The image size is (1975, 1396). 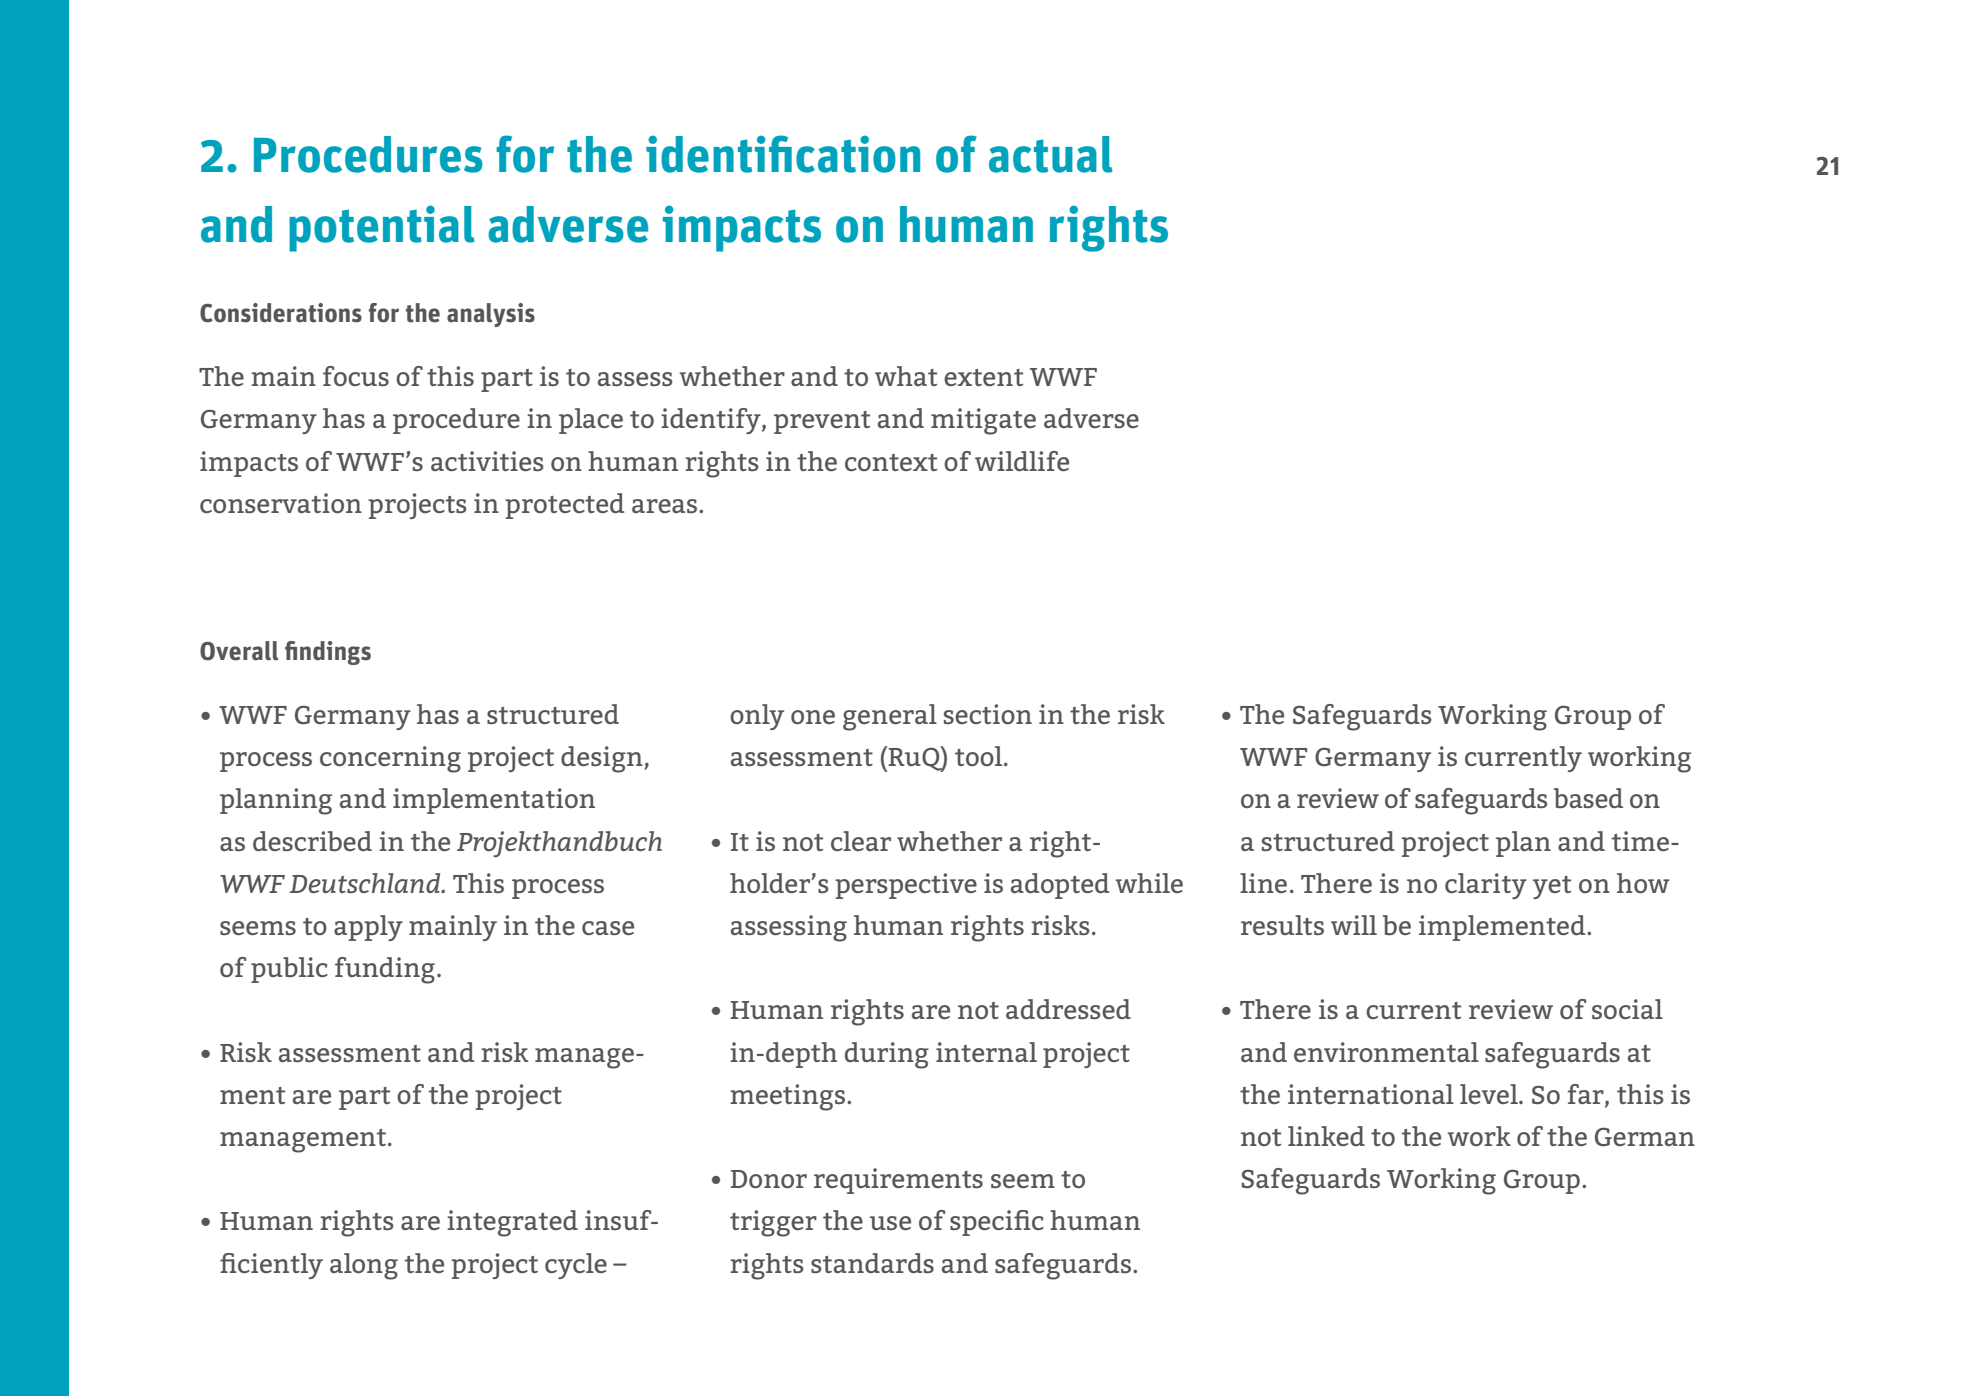 I want to click on section, so click(x=988, y=714).
